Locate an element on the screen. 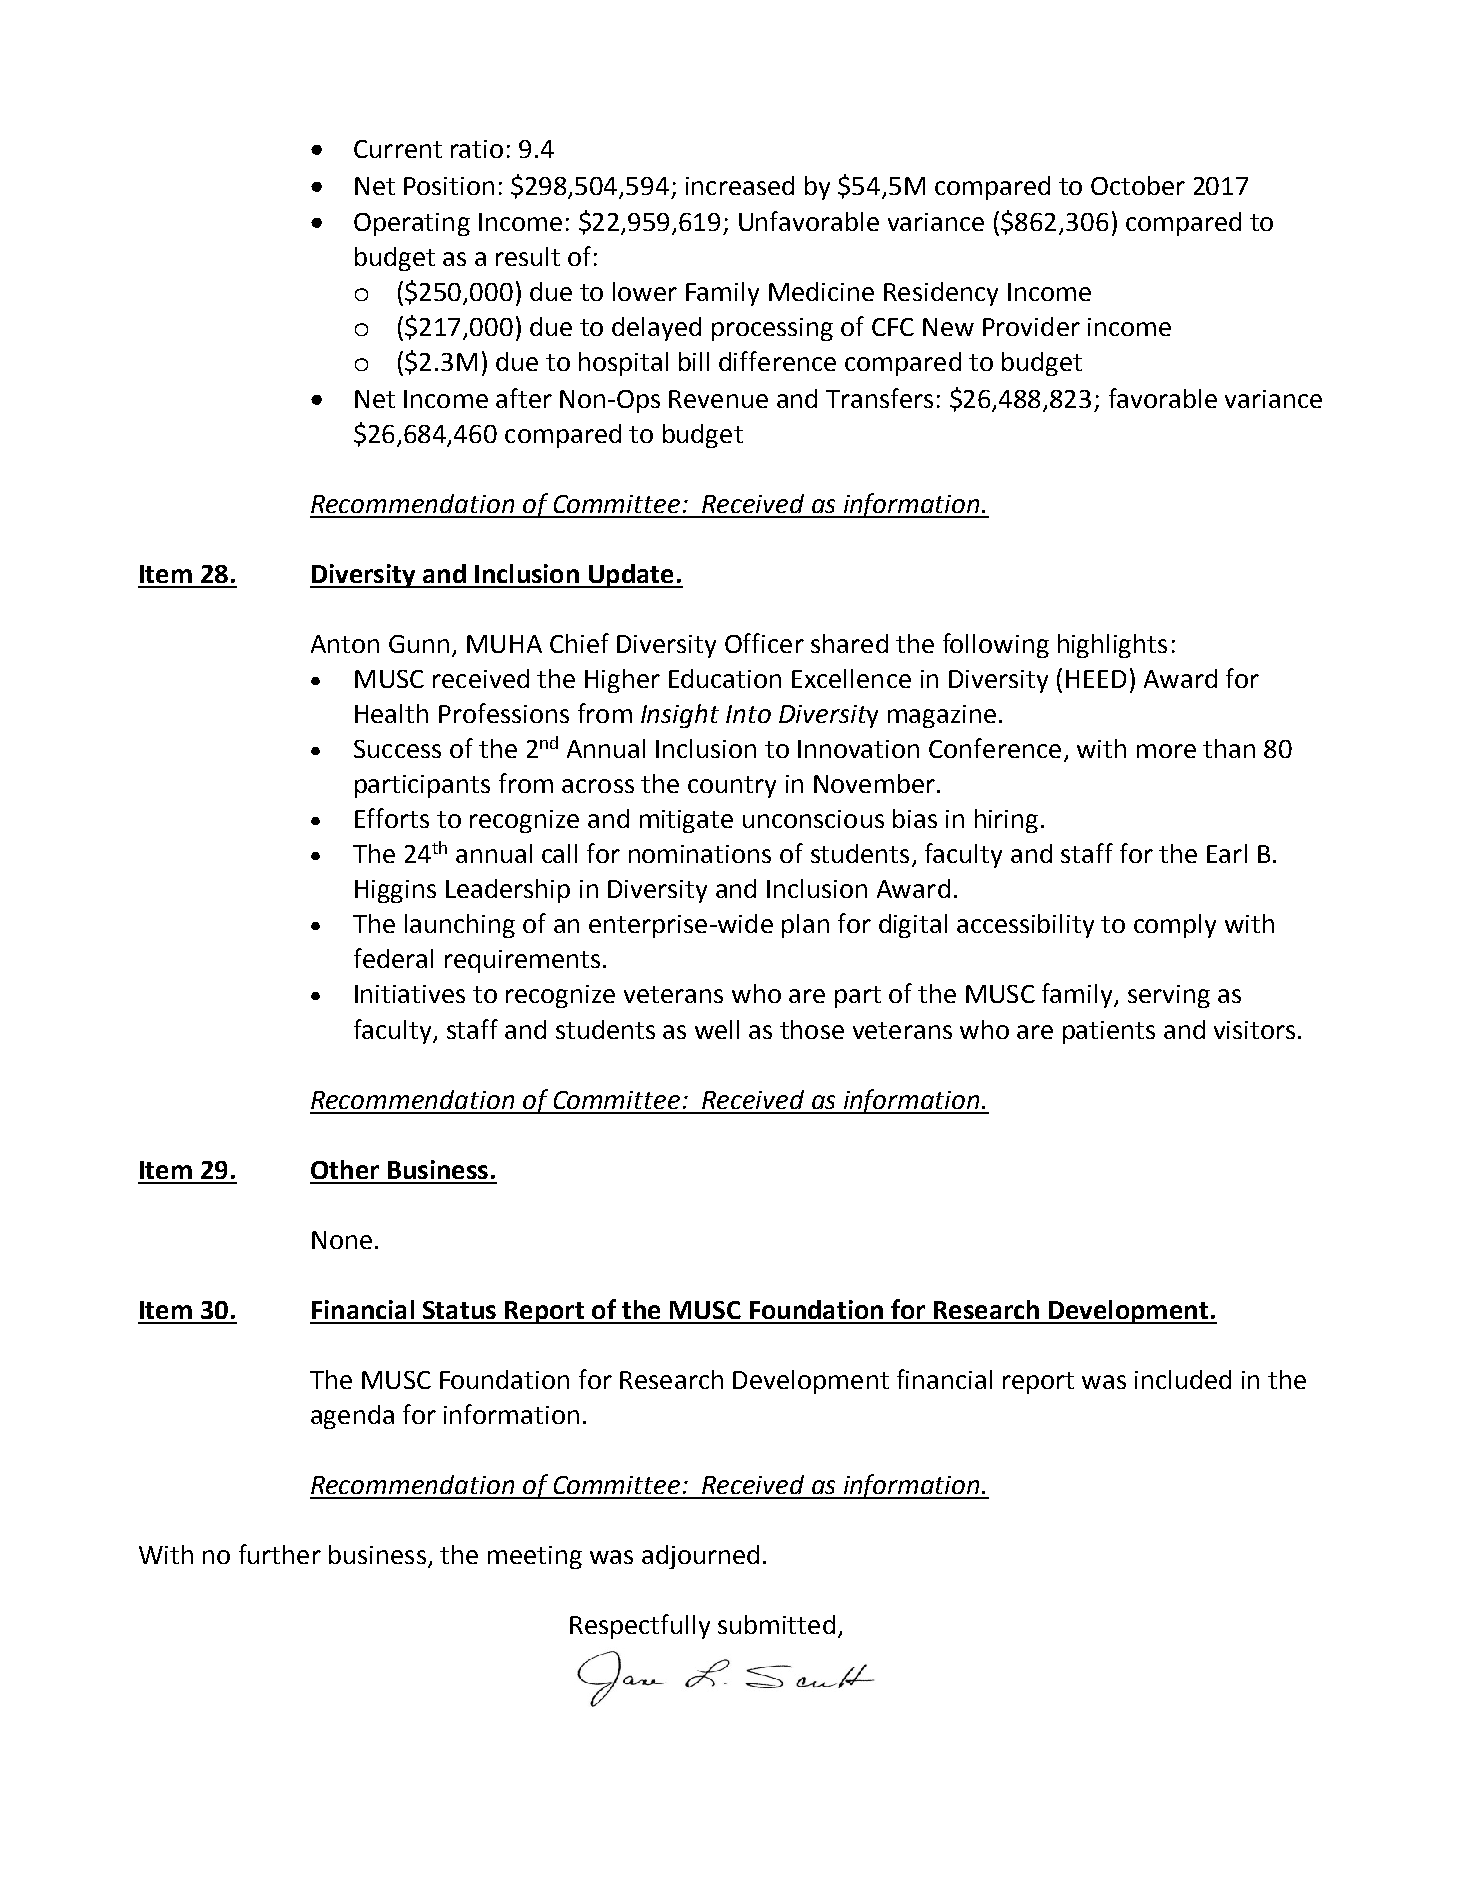  Initiatives is located at coordinates (410, 994).
